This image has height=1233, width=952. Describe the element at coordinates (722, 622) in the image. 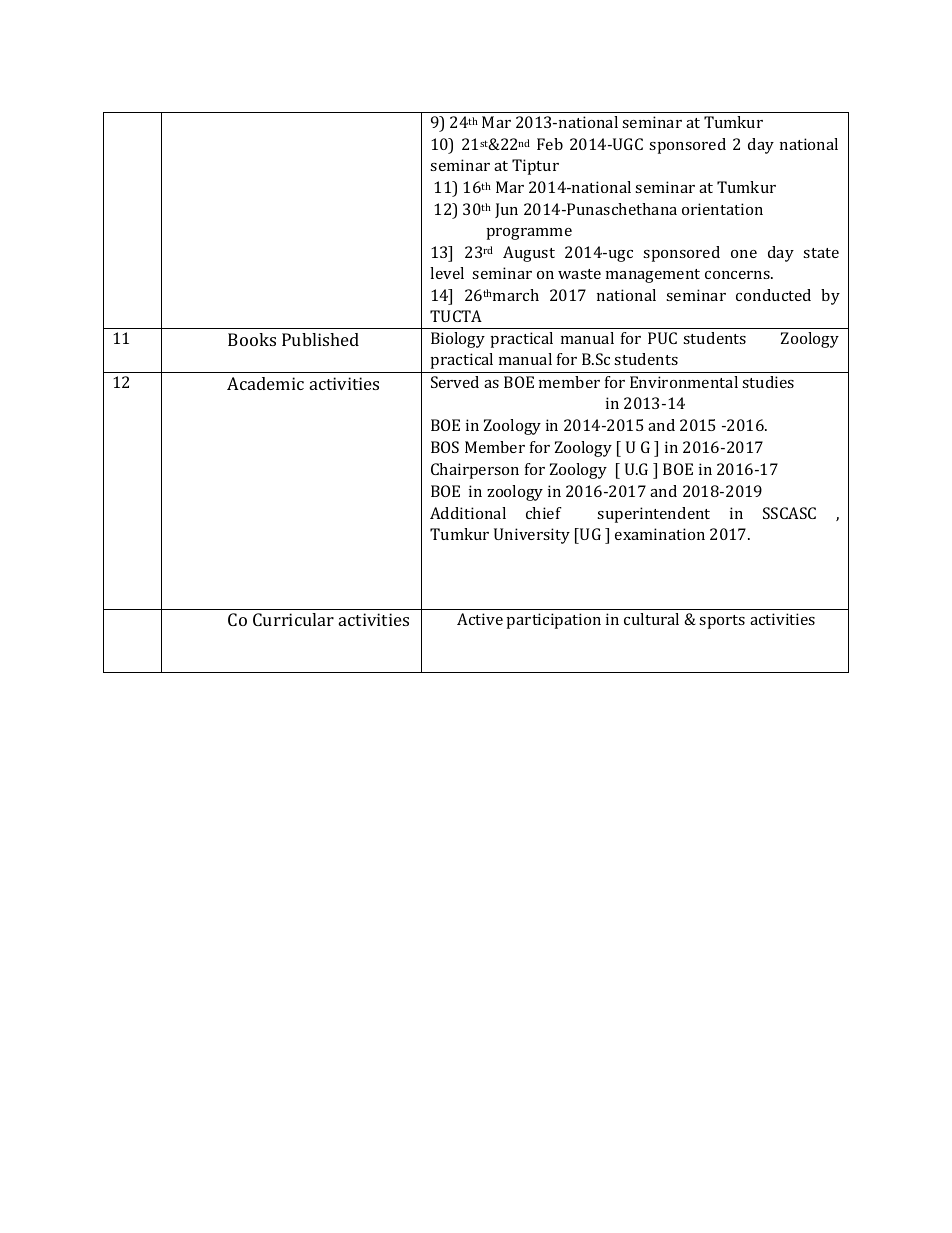

I see `sports` at that location.
